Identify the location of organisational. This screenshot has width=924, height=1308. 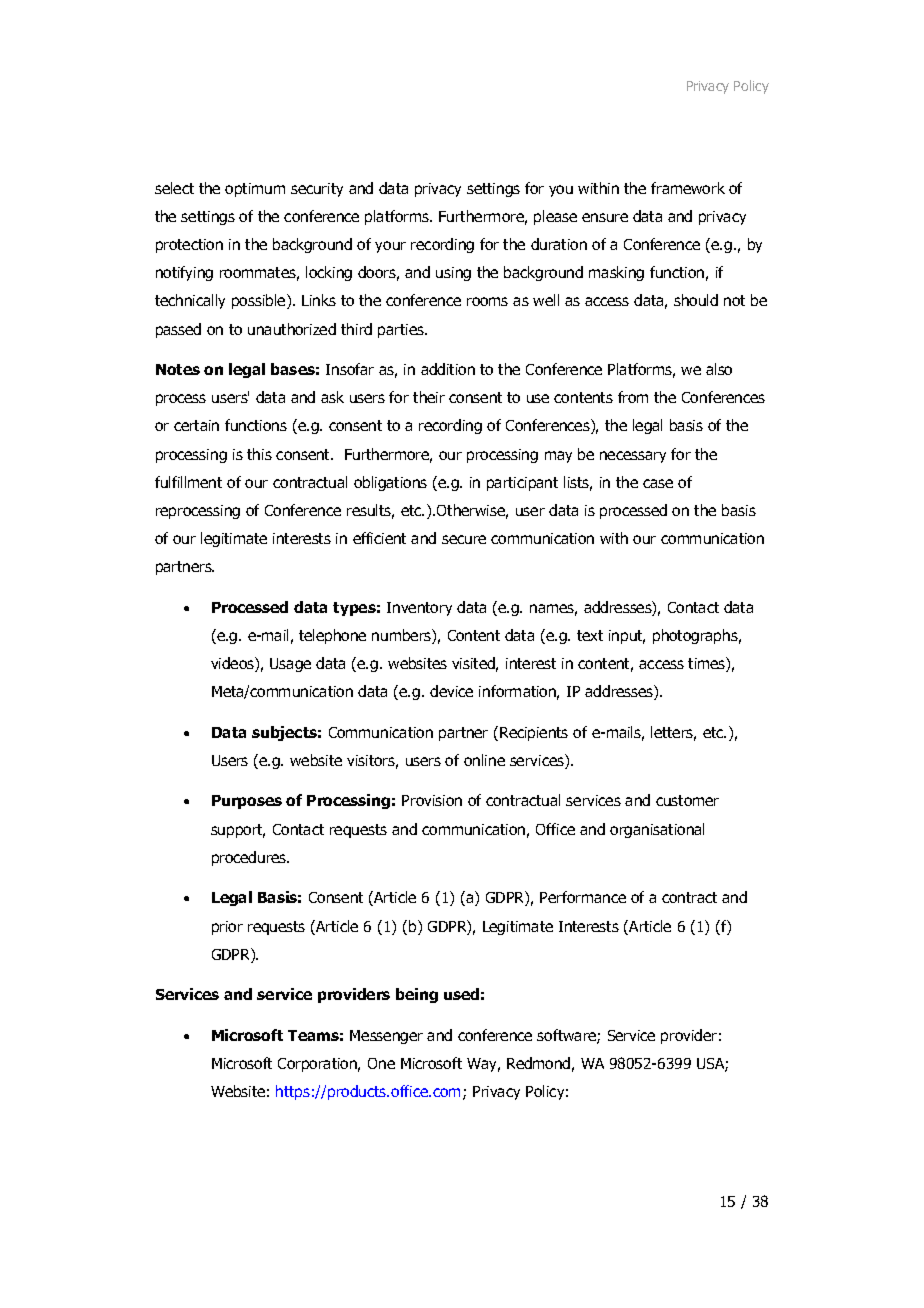
(657, 830).
